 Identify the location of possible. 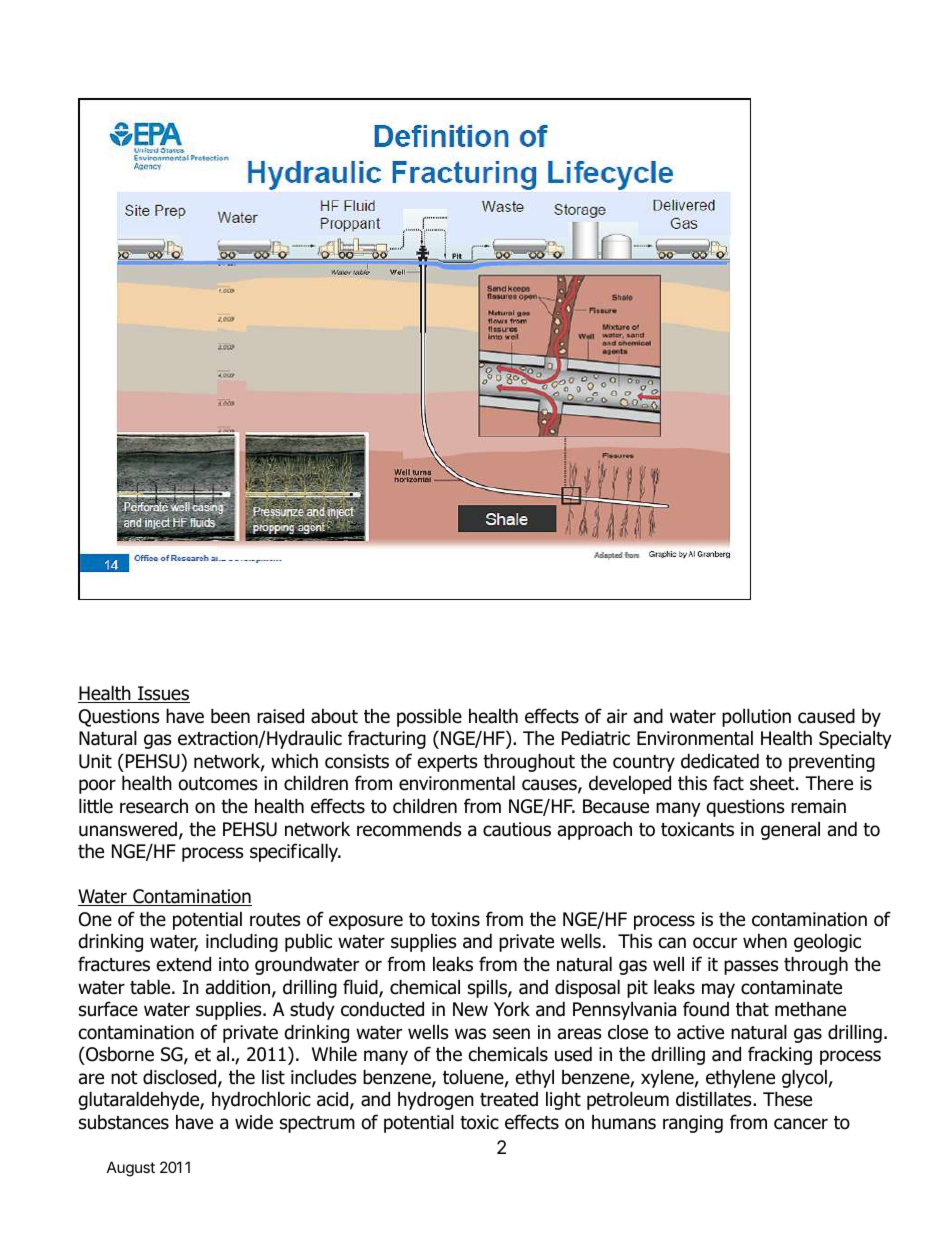
(429, 717).
